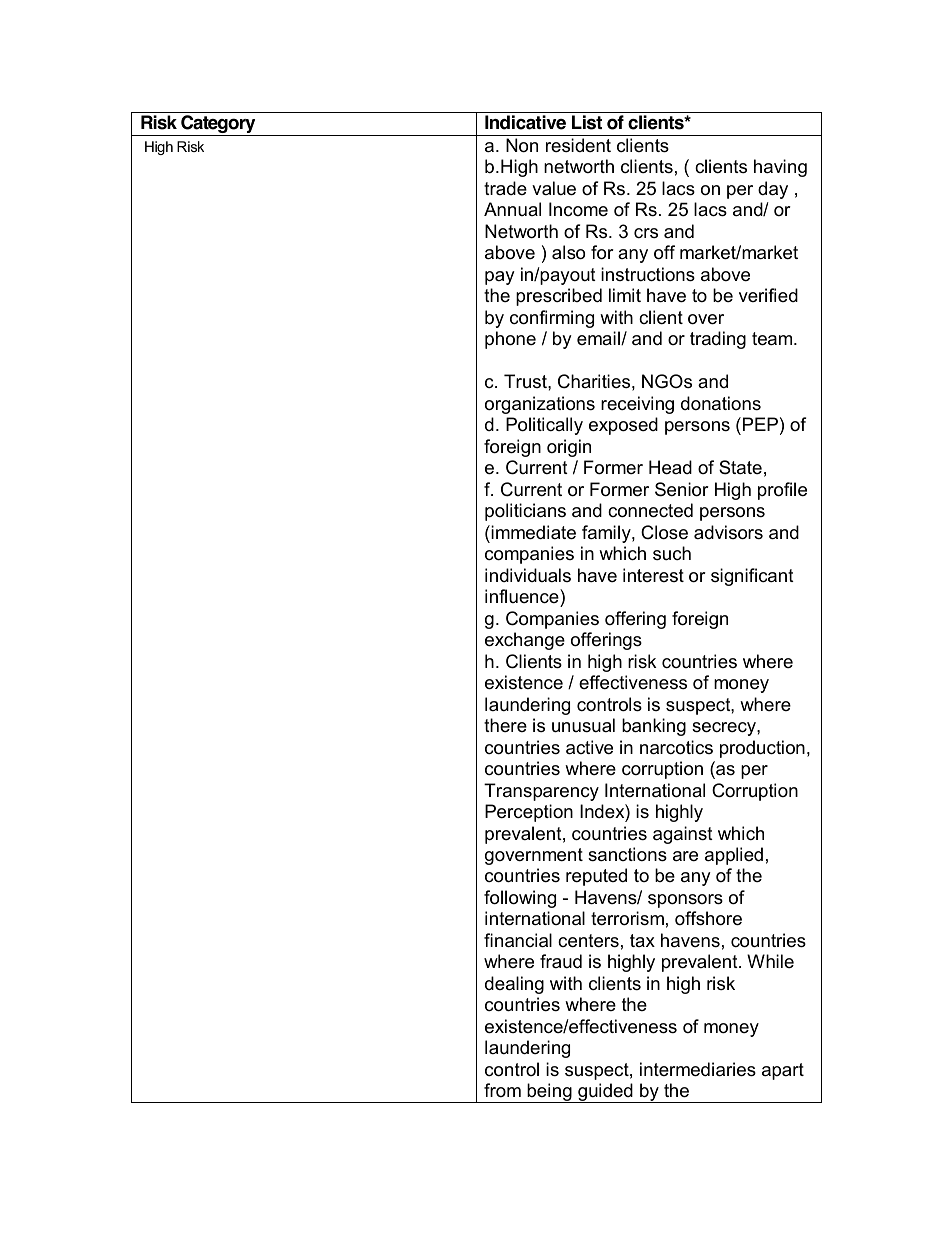  What do you see at coordinates (510, 340) in the page?
I see `phone` at bounding box center [510, 340].
